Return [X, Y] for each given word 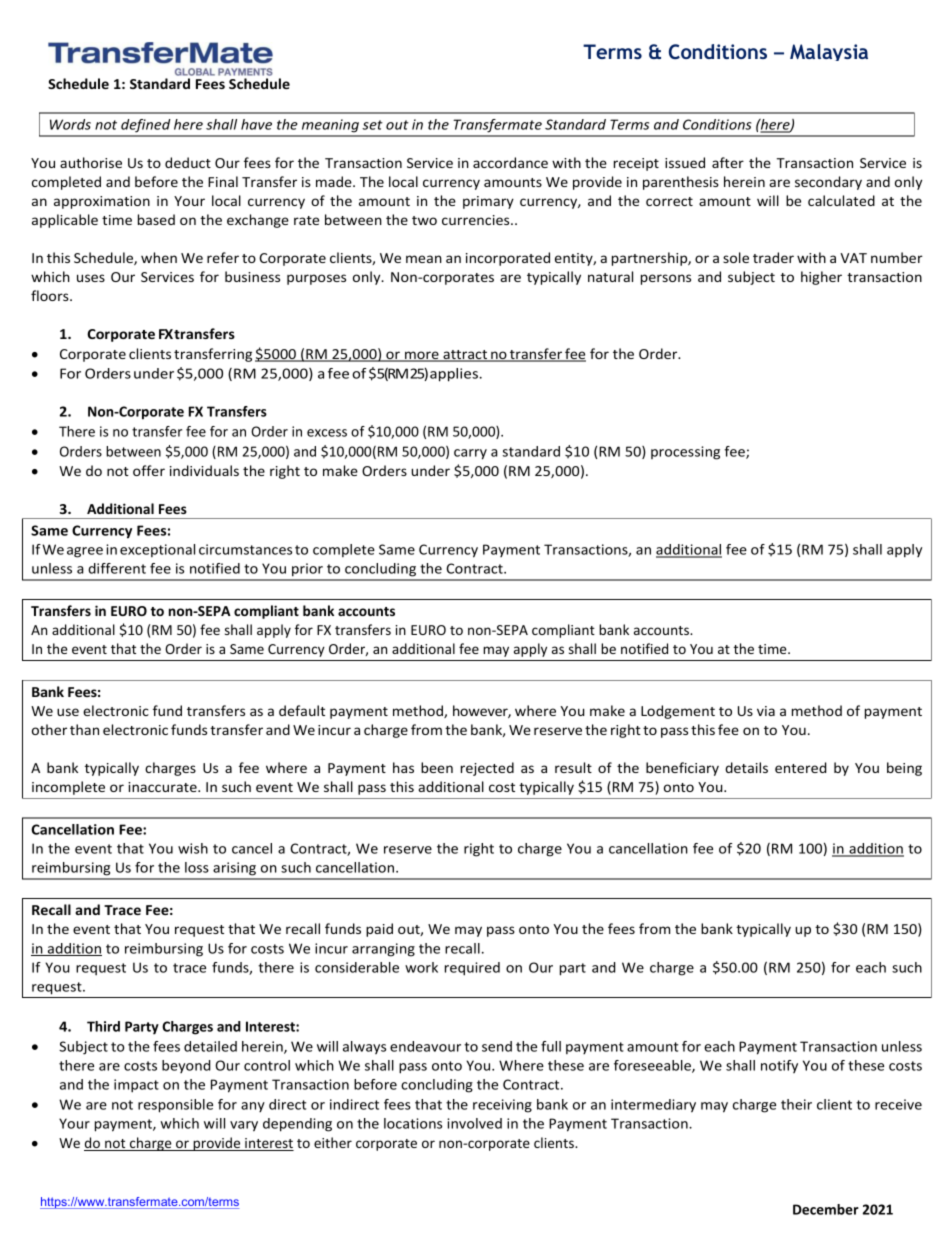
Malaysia [829, 52]
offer [149, 470]
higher [821, 278]
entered [800, 767]
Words [70, 124]
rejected [487, 769]
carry [470, 454]
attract [465, 356]
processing [685, 453]
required [472, 969]
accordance [510, 162]
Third [103, 1026]
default [302, 710]
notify [779, 1066]
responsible [175, 1106]
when [159, 257]
